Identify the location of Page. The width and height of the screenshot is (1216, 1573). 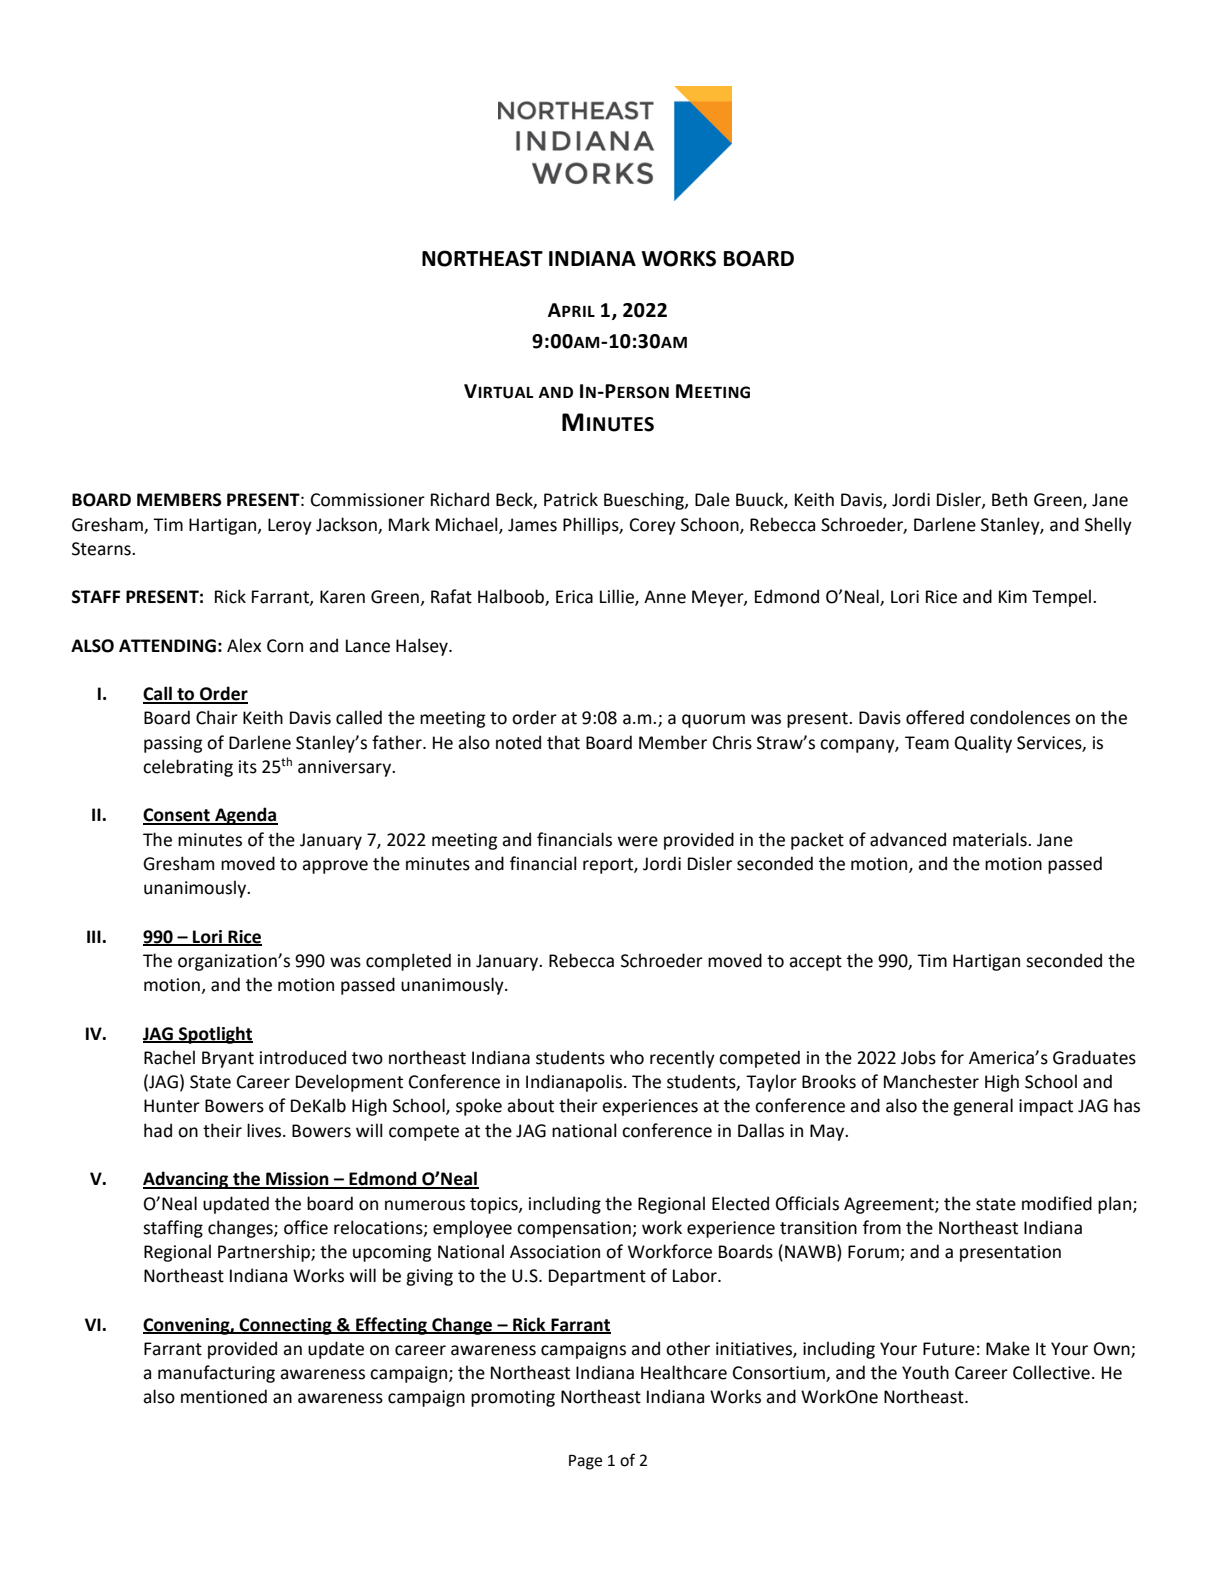
(585, 1462).
